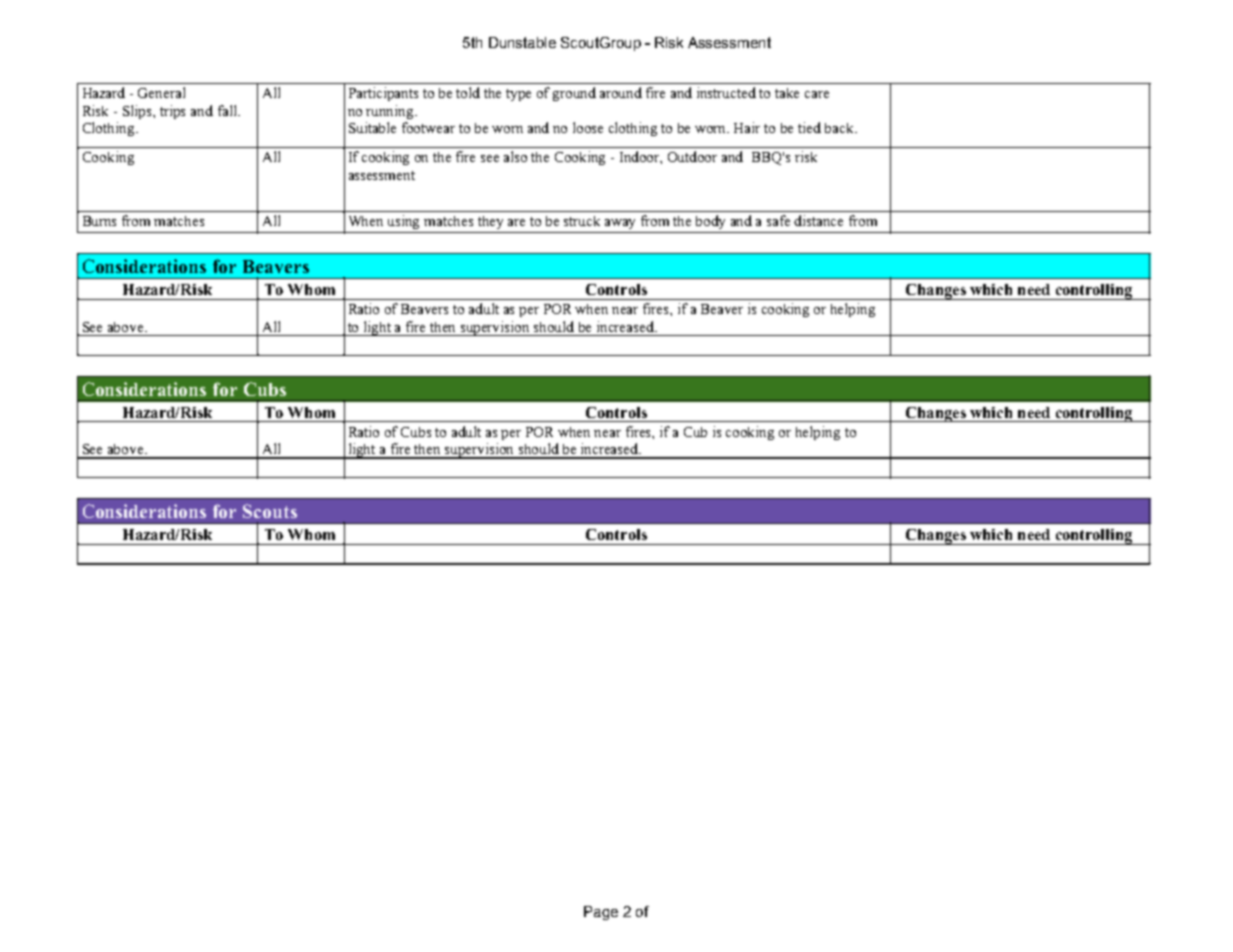 The image size is (1233, 952). What do you see at coordinates (172, 112) in the image?
I see `trips` at bounding box center [172, 112].
